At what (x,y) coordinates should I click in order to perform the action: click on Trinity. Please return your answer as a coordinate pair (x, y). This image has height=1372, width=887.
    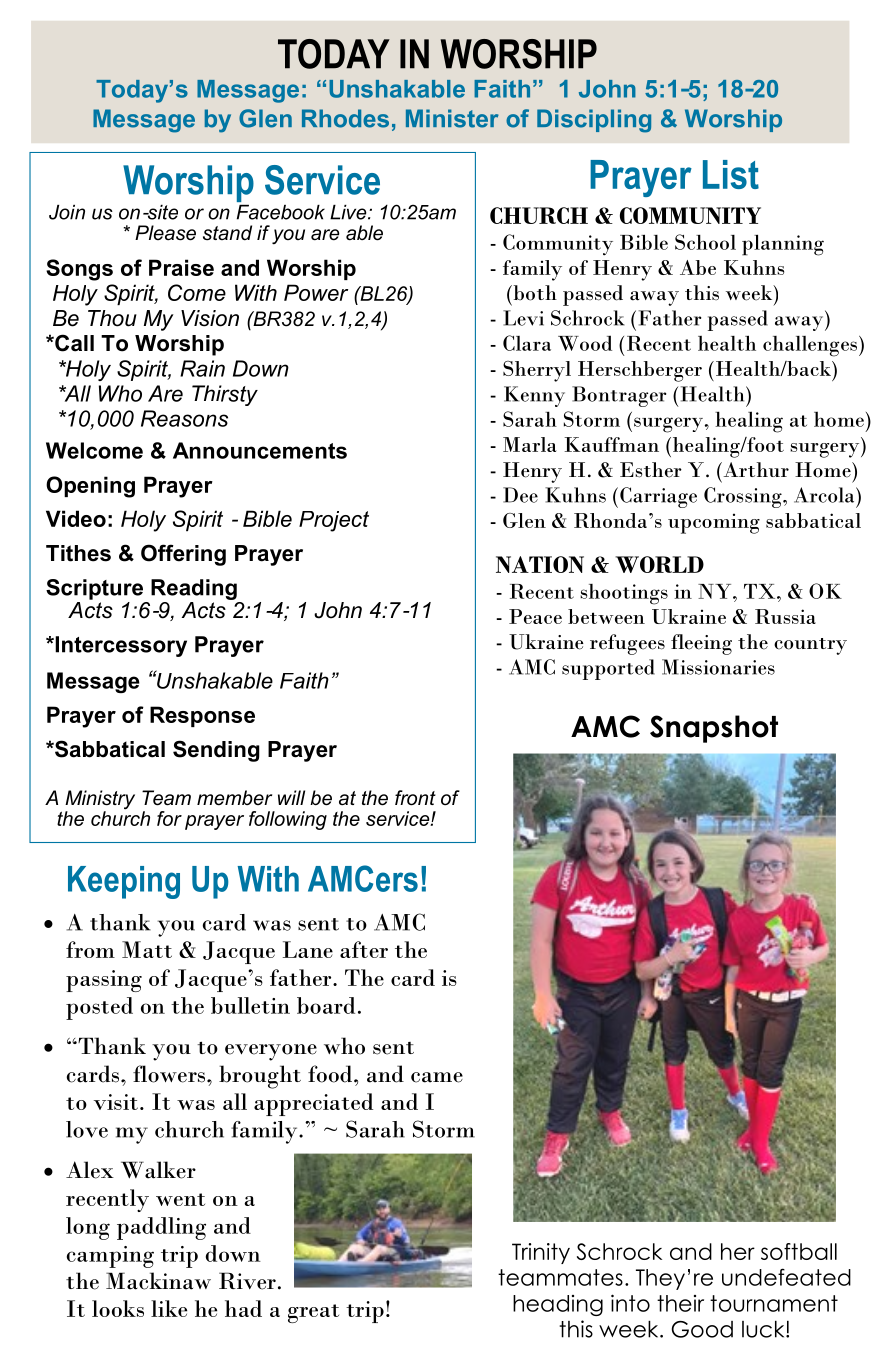
    Looking at the image, I should click on (541, 1253).
